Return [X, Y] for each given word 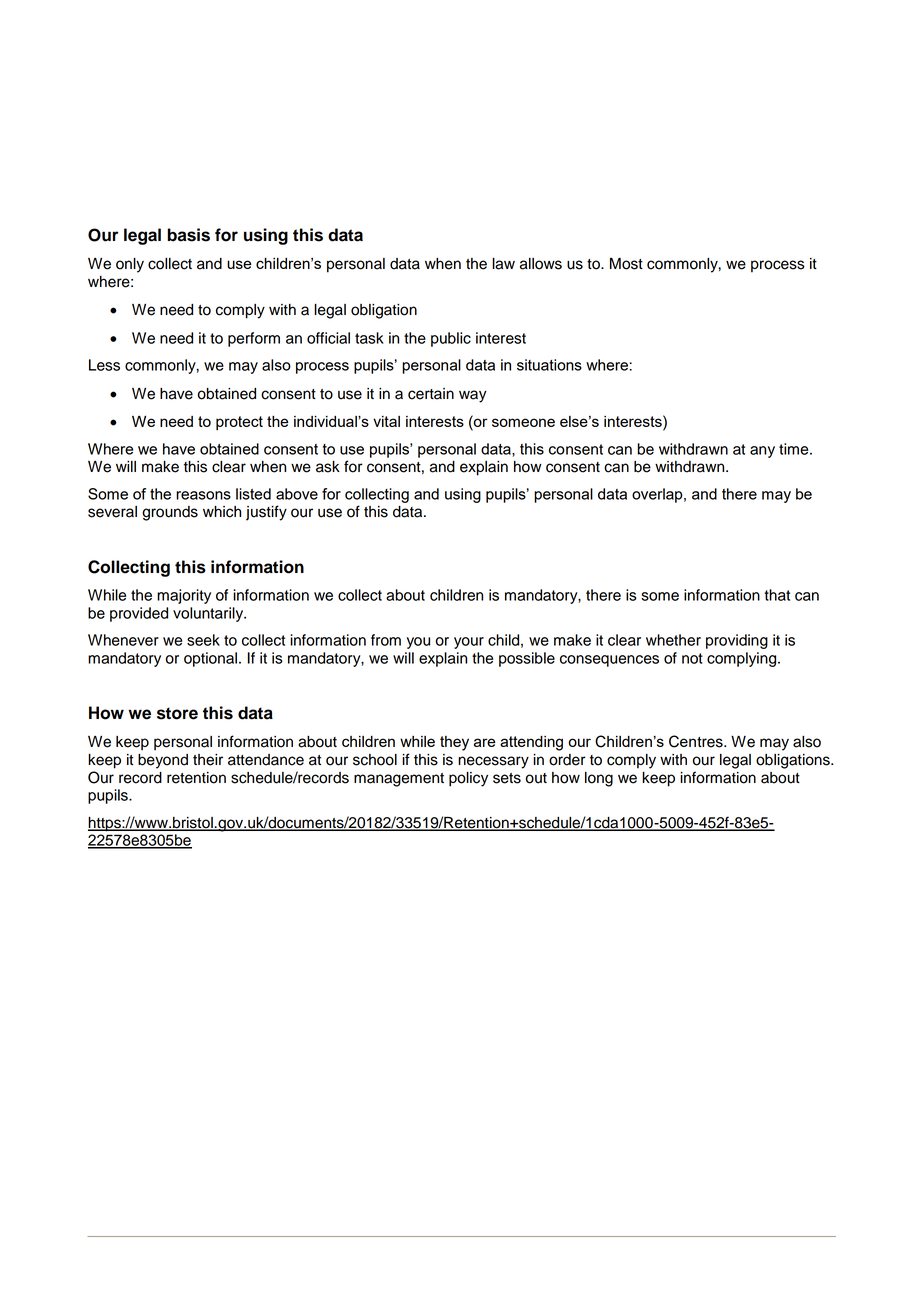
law [503, 264]
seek [203, 640]
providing [737, 641]
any [762, 452]
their [208, 760]
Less [104, 365]
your [469, 643]
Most [626, 264]
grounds [170, 513]
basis [188, 235]
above [297, 494]
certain [431, 394]
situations [549, 365]
